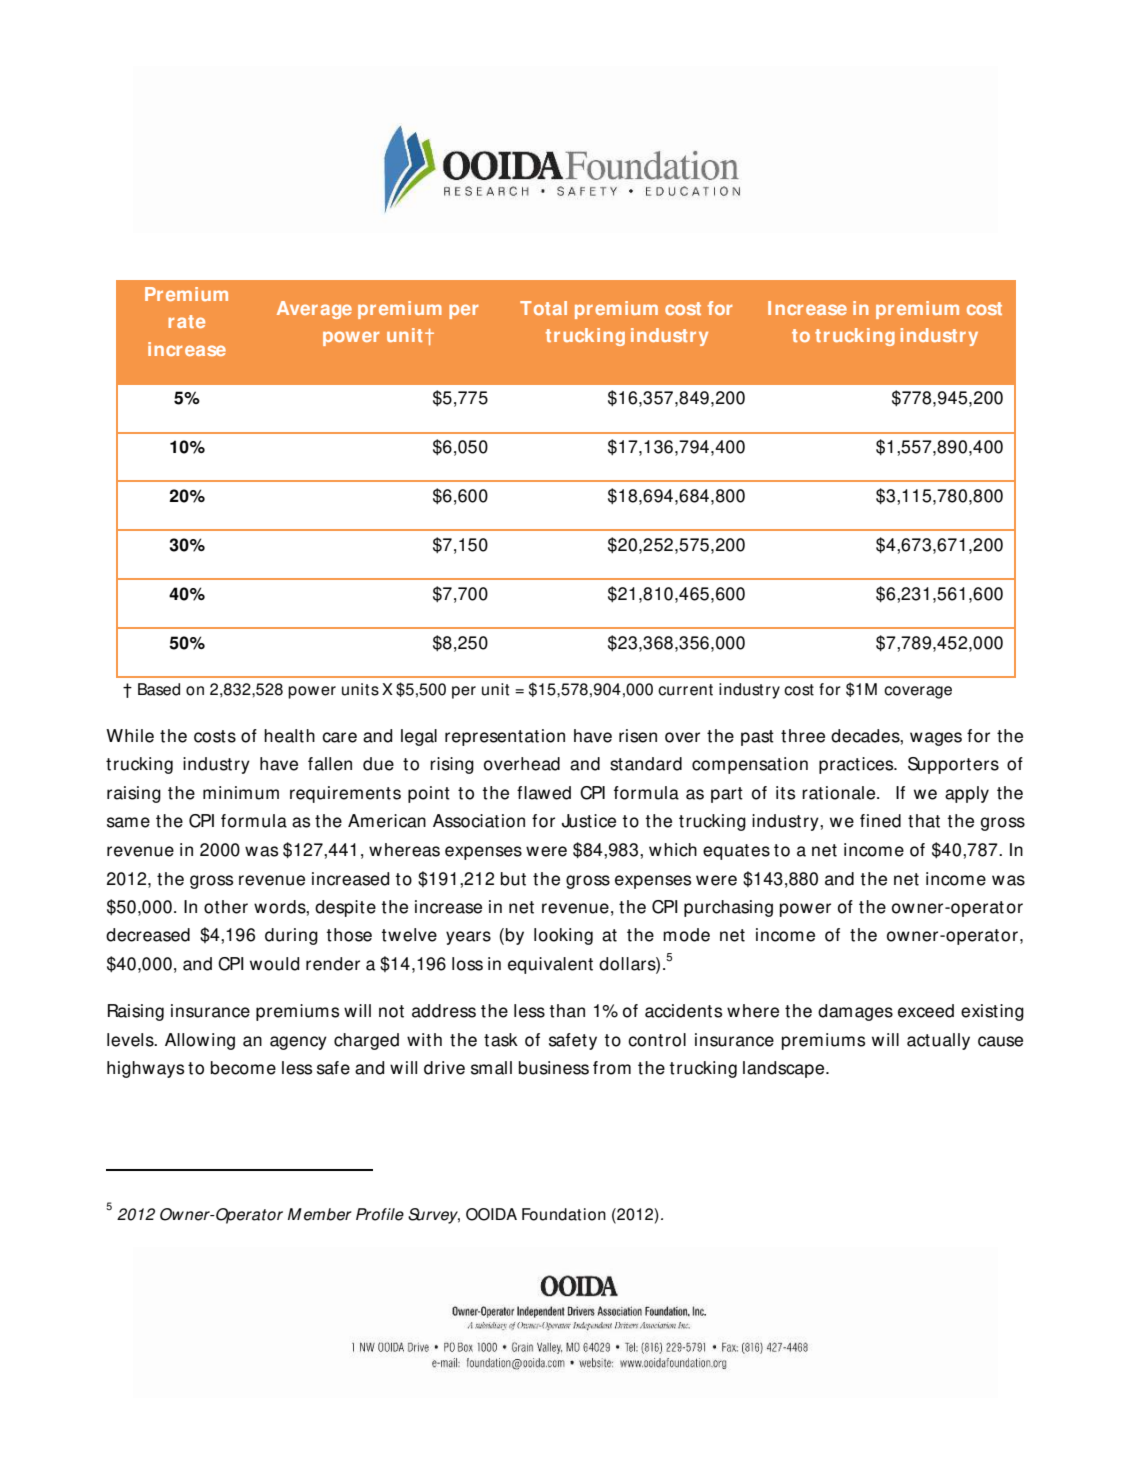 The height and width of the document is (1464, 1131). I want to click on minimum, so click(241, 793).
